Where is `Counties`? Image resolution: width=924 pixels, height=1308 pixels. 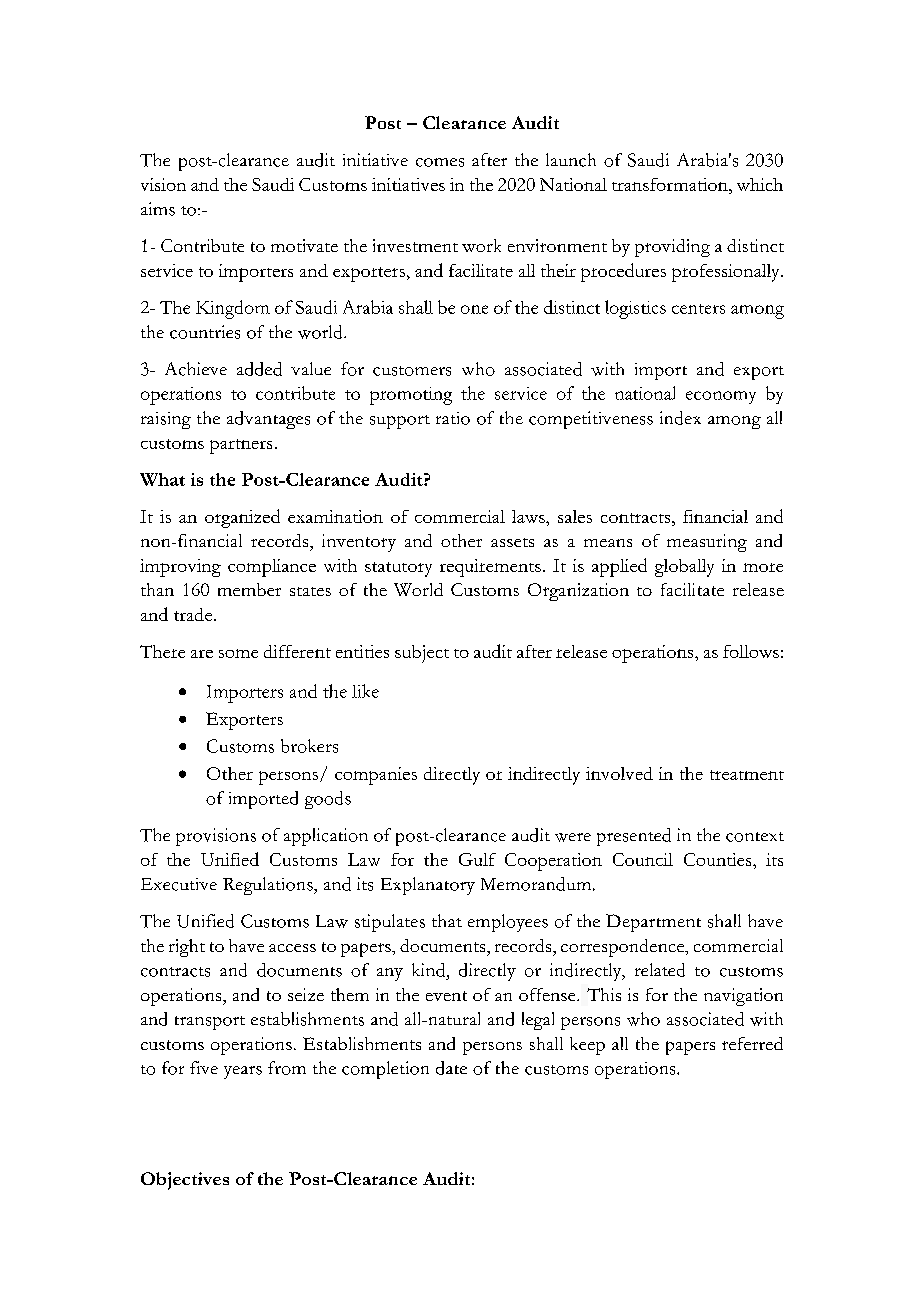
Counties is located at coordinates (719, 859).
